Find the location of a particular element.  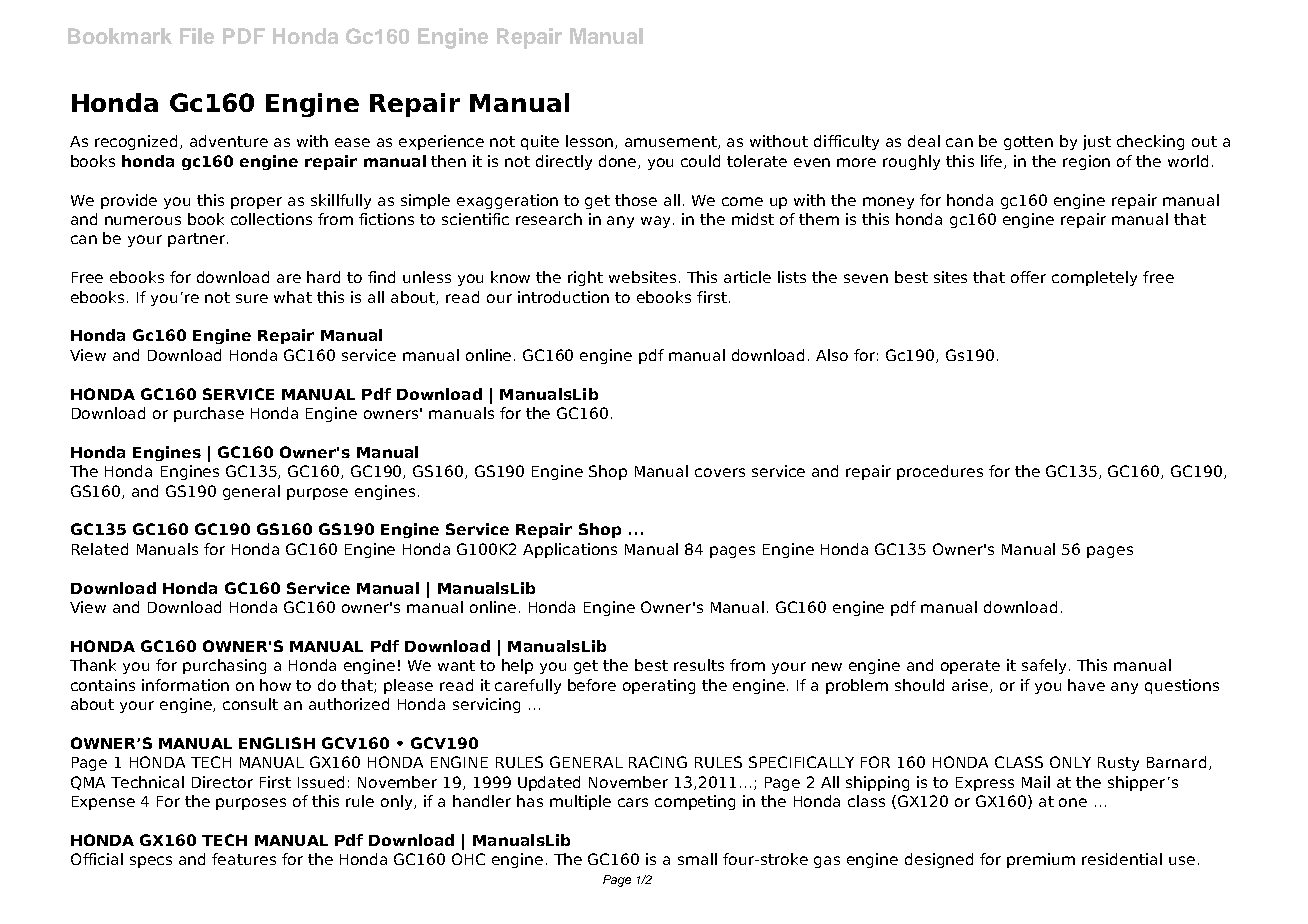

introduction is located at coordinates (563, 297).
